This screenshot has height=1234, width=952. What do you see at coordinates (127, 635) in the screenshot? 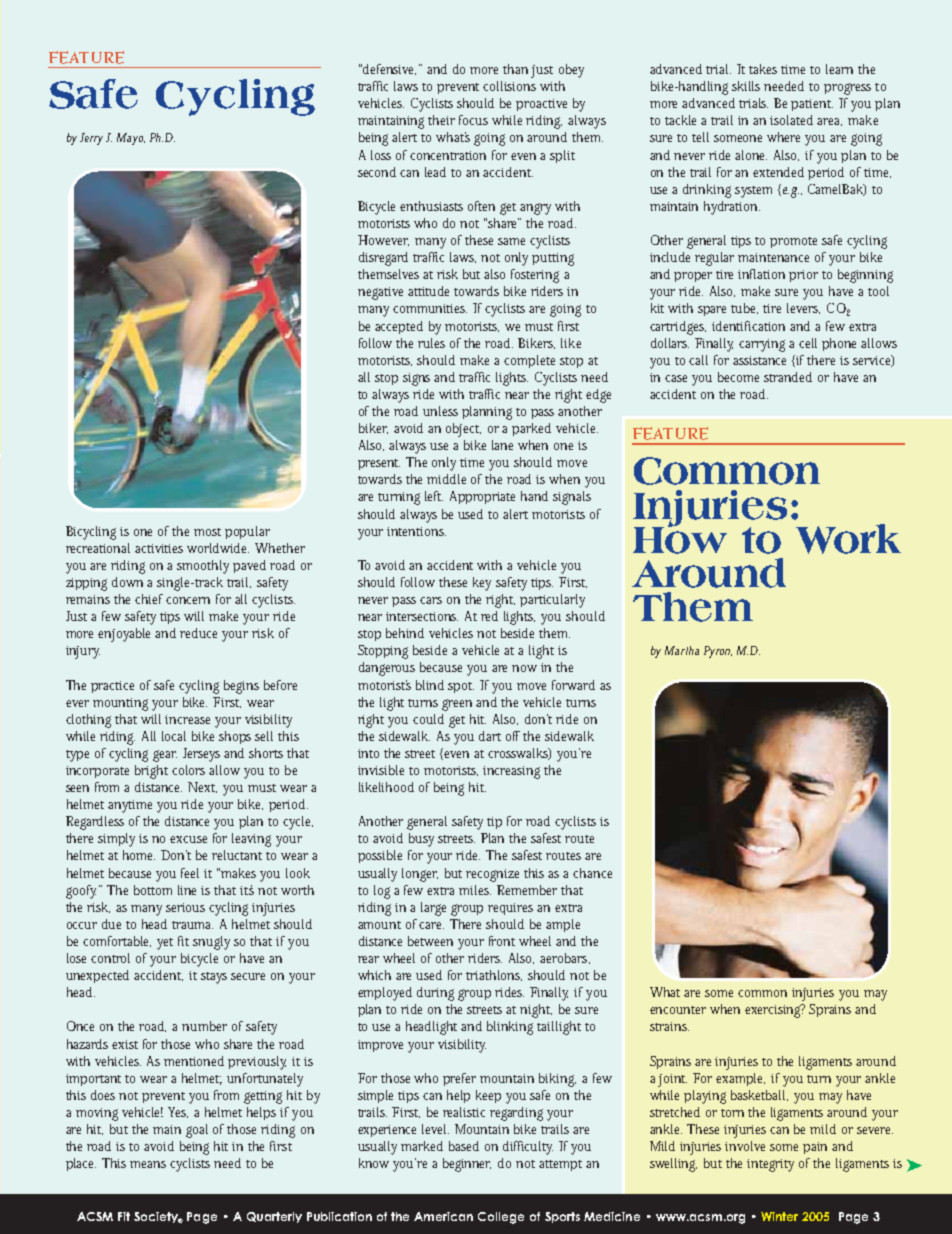
I see `enjoyable` at bounding box center [127, 635].
